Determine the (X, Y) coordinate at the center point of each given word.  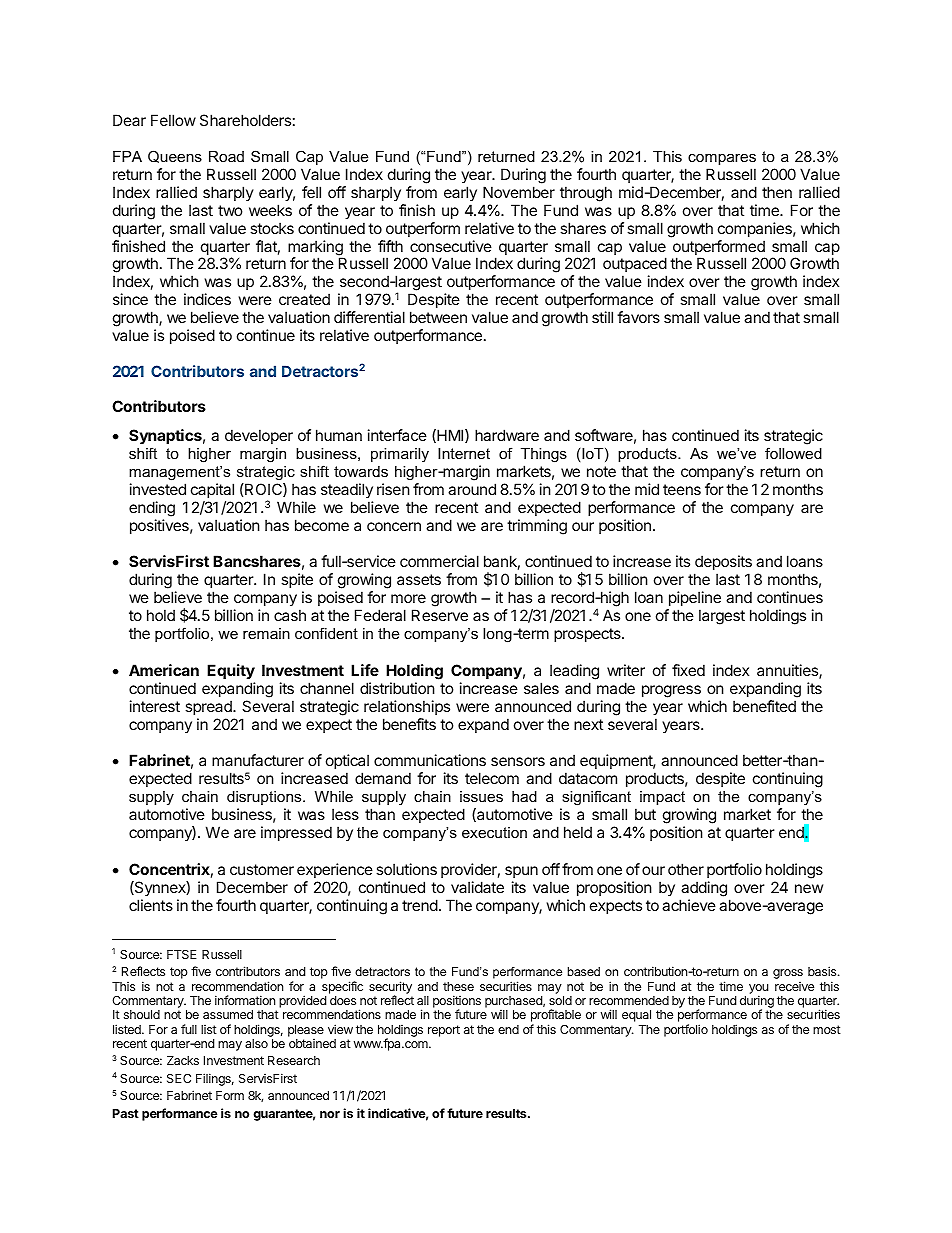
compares (722, 159)
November (519, 192)
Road (226, 156)
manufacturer (258, 760)
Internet (464, 453)
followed (793, 453)
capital (212, 490)
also (256, 1043)
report (444, 1031)
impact (662, 798)
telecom (492, 778)
